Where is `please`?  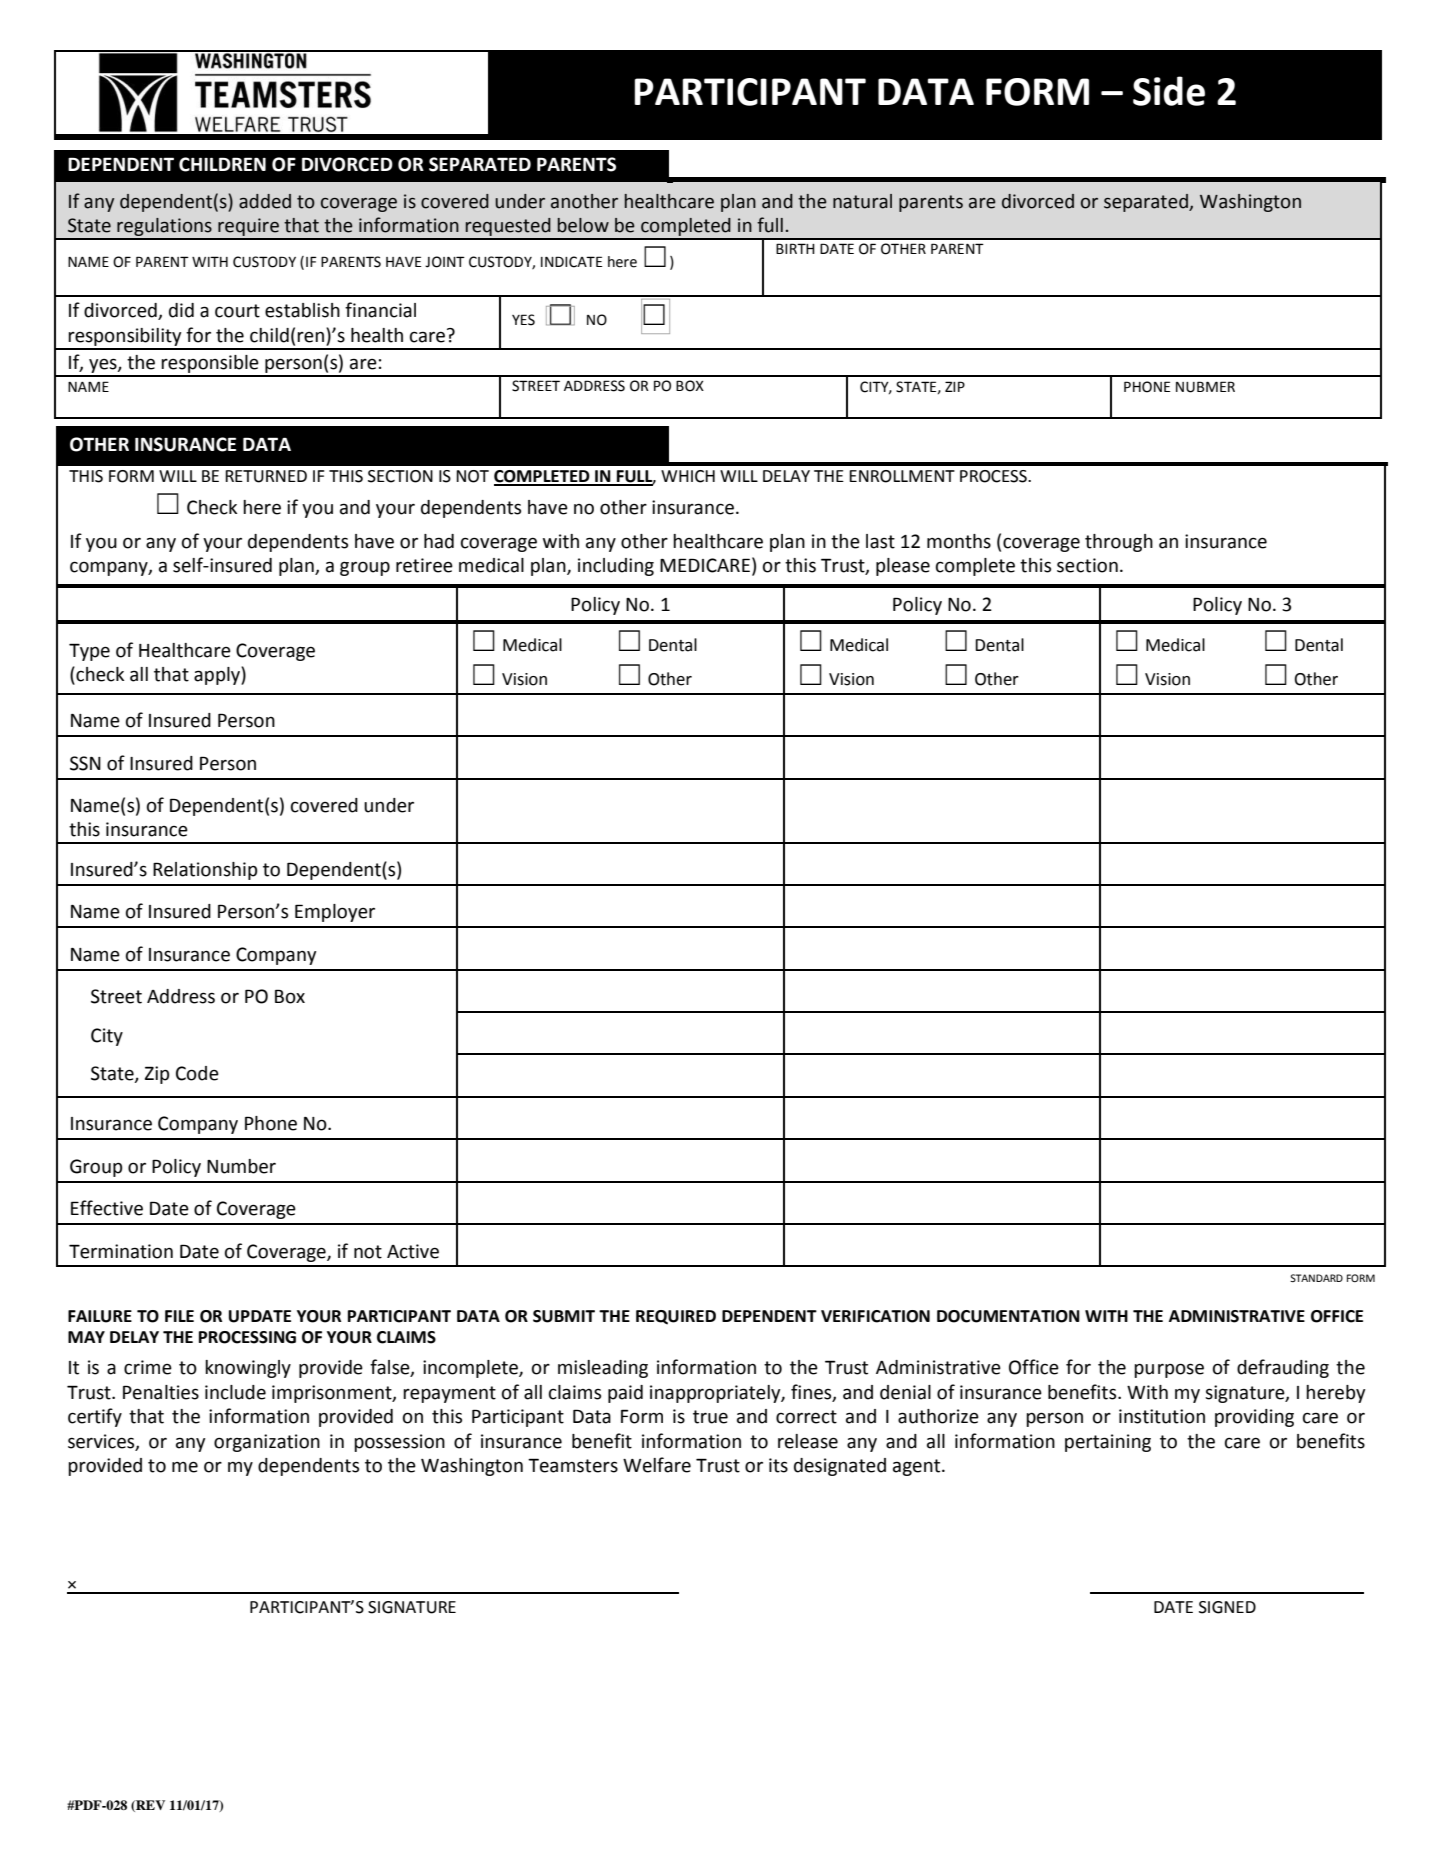 please is located at coordinates (903, 567).
